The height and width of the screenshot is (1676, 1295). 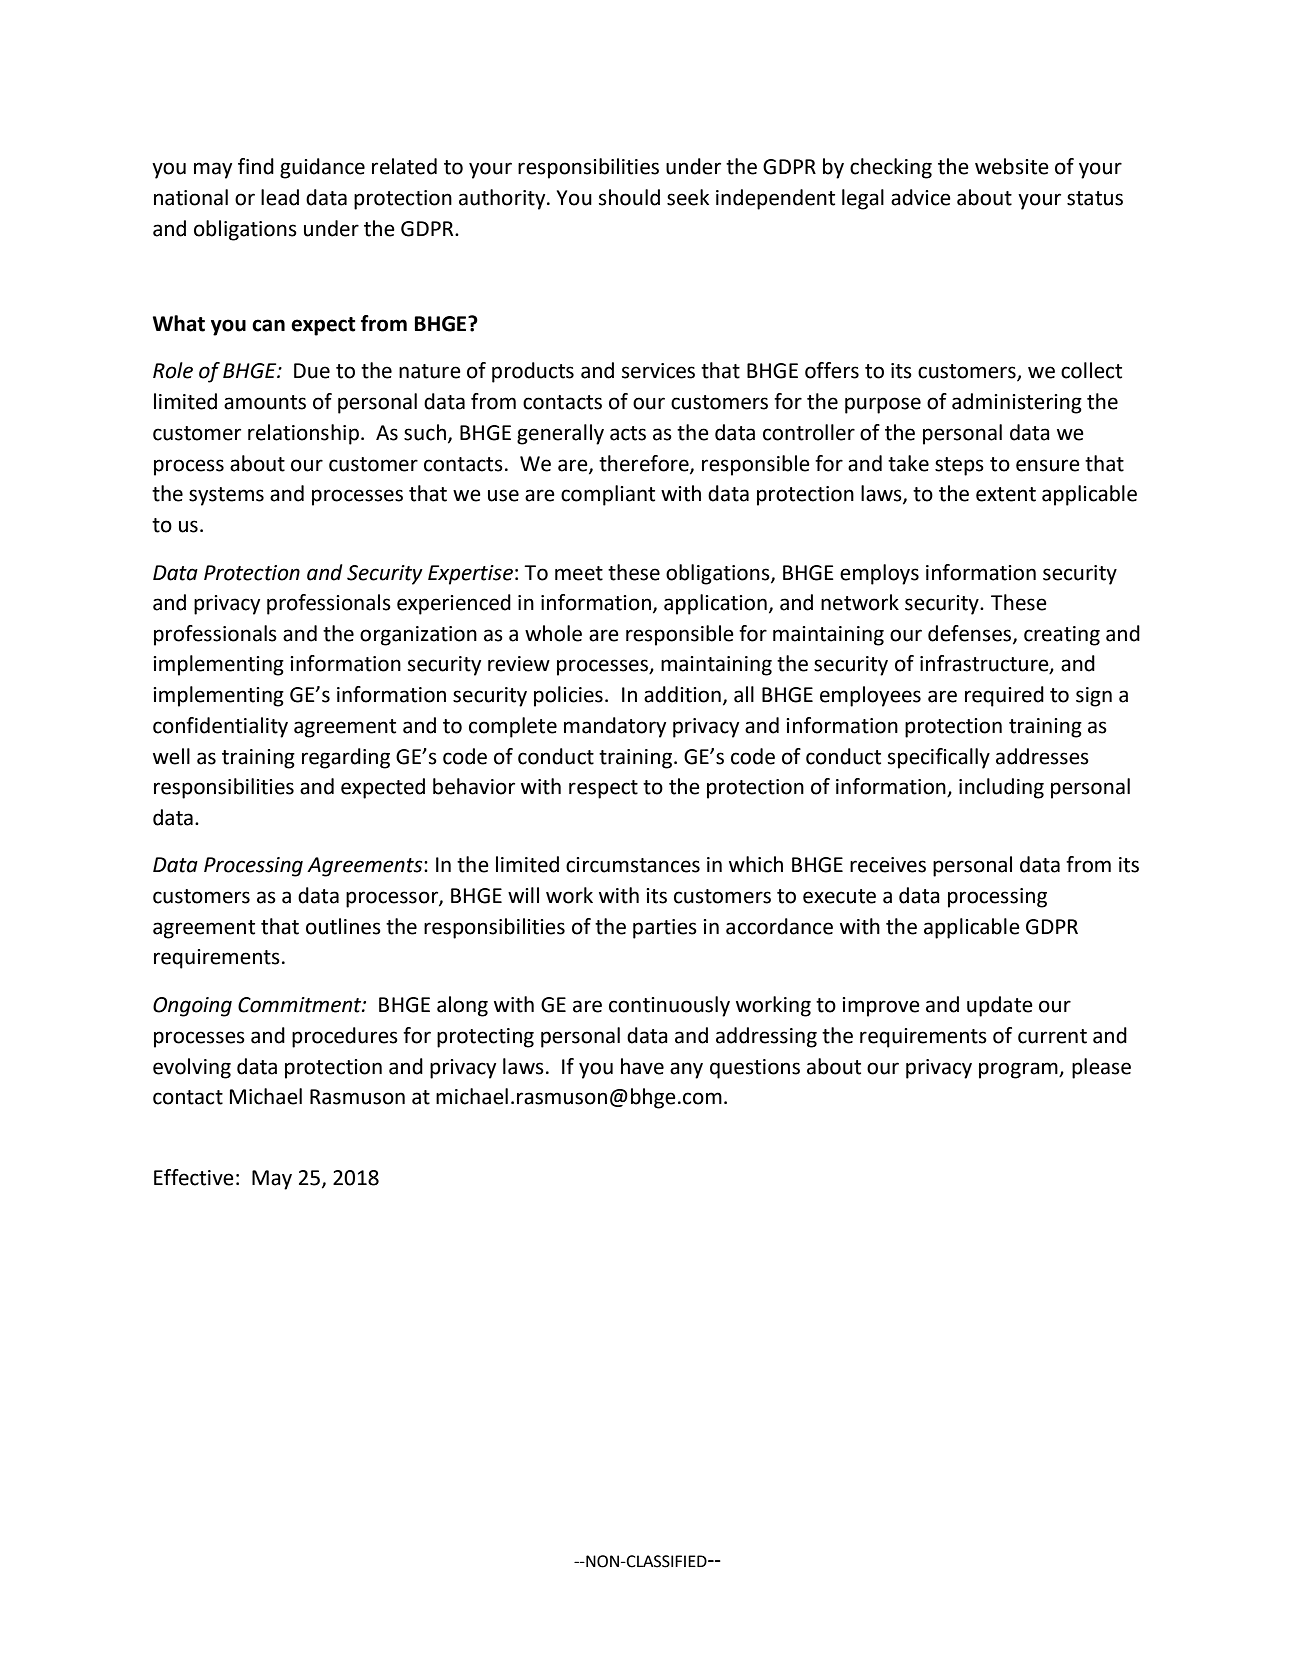 What do you see at coordinates (280, 197) in the screenshot?
I see `lead` at bounding box center [280, 197].
